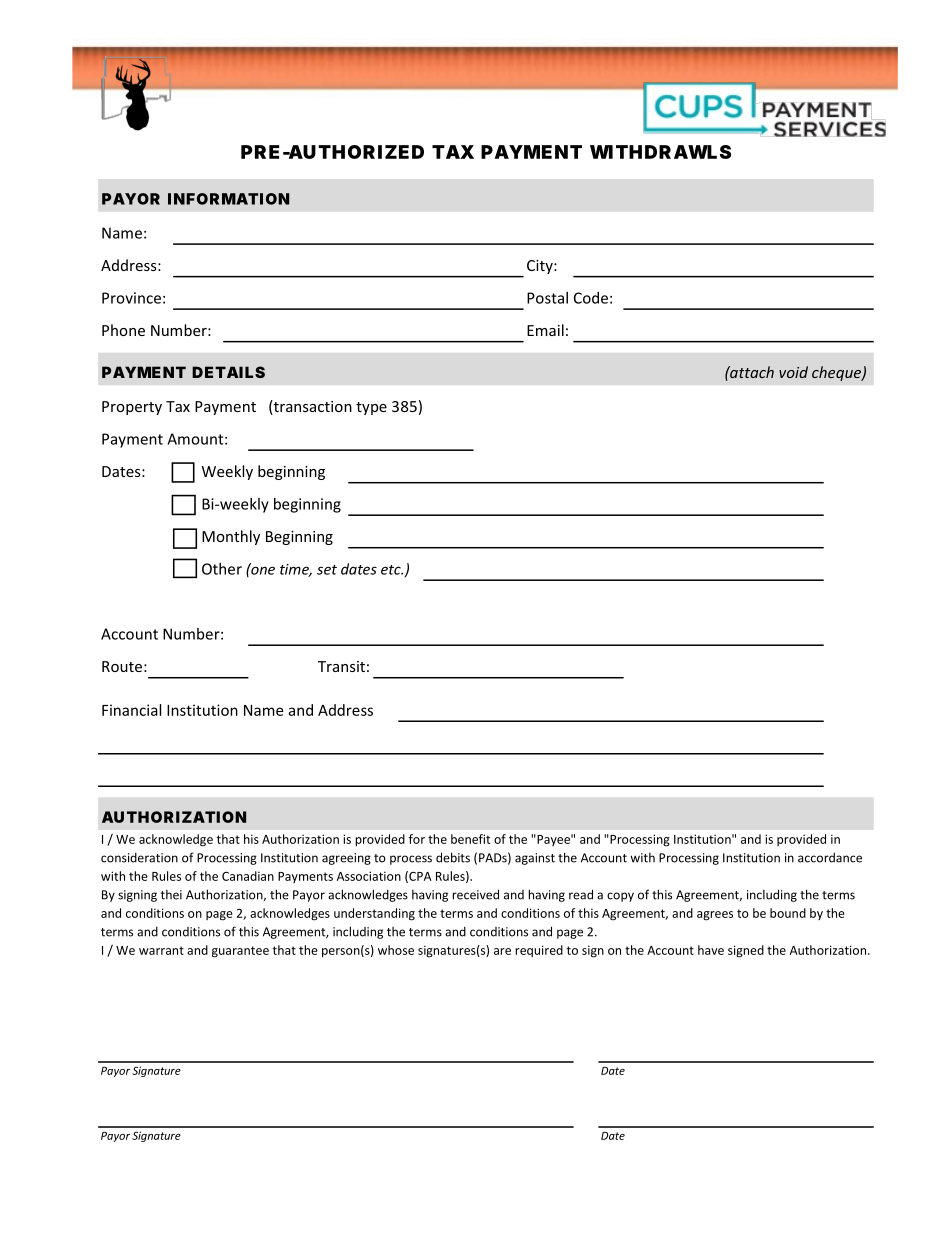 Image resolution: width=952 pixels, height=1233 pixels. I want to click on benefit, so click(470, 839).
